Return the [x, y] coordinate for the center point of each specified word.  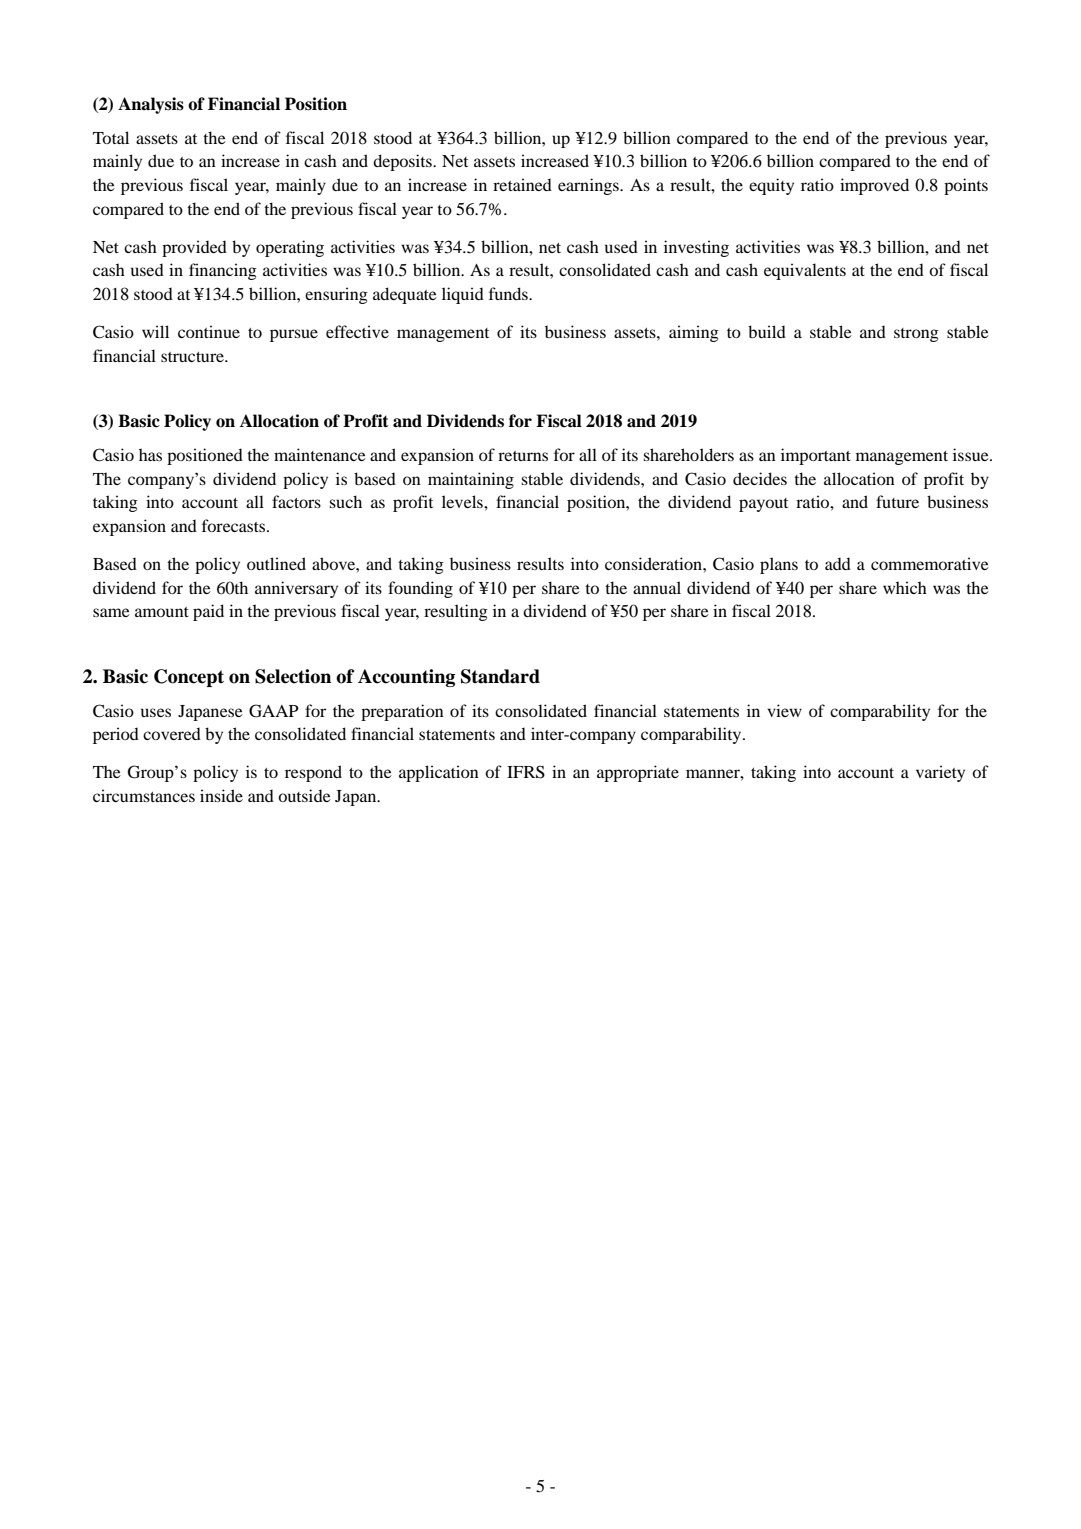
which [905, 587]
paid [208, 612]
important [816, 456]
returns [523, 456]
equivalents [805, 271]
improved [874, 186]
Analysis [151, 105]
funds [509, 293]
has [150, 454]
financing [223, 271]
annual [657, 587]
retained [522, 184]
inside [221, 795]
